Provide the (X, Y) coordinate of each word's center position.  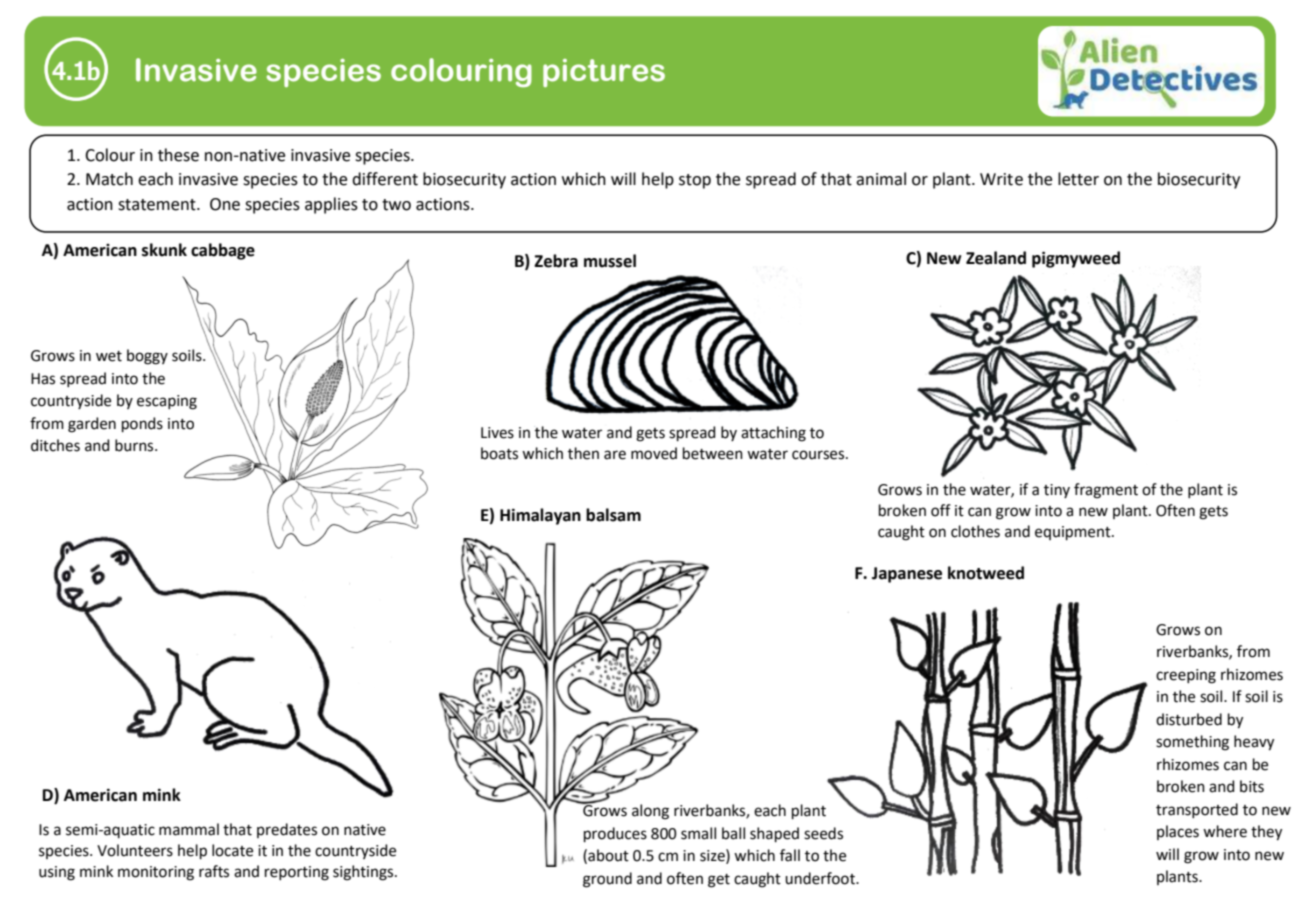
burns (135, 445)
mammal (189, 829)
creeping (1186, 676)
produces (615, 834)
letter (1078, 179)
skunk (164, 250)
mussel (610, 261)
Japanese (907, 575)
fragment (1106, 491)
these (178, 155)
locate (232, 850)
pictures (604, 73)
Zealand (996, 258)
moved (654, 453)
